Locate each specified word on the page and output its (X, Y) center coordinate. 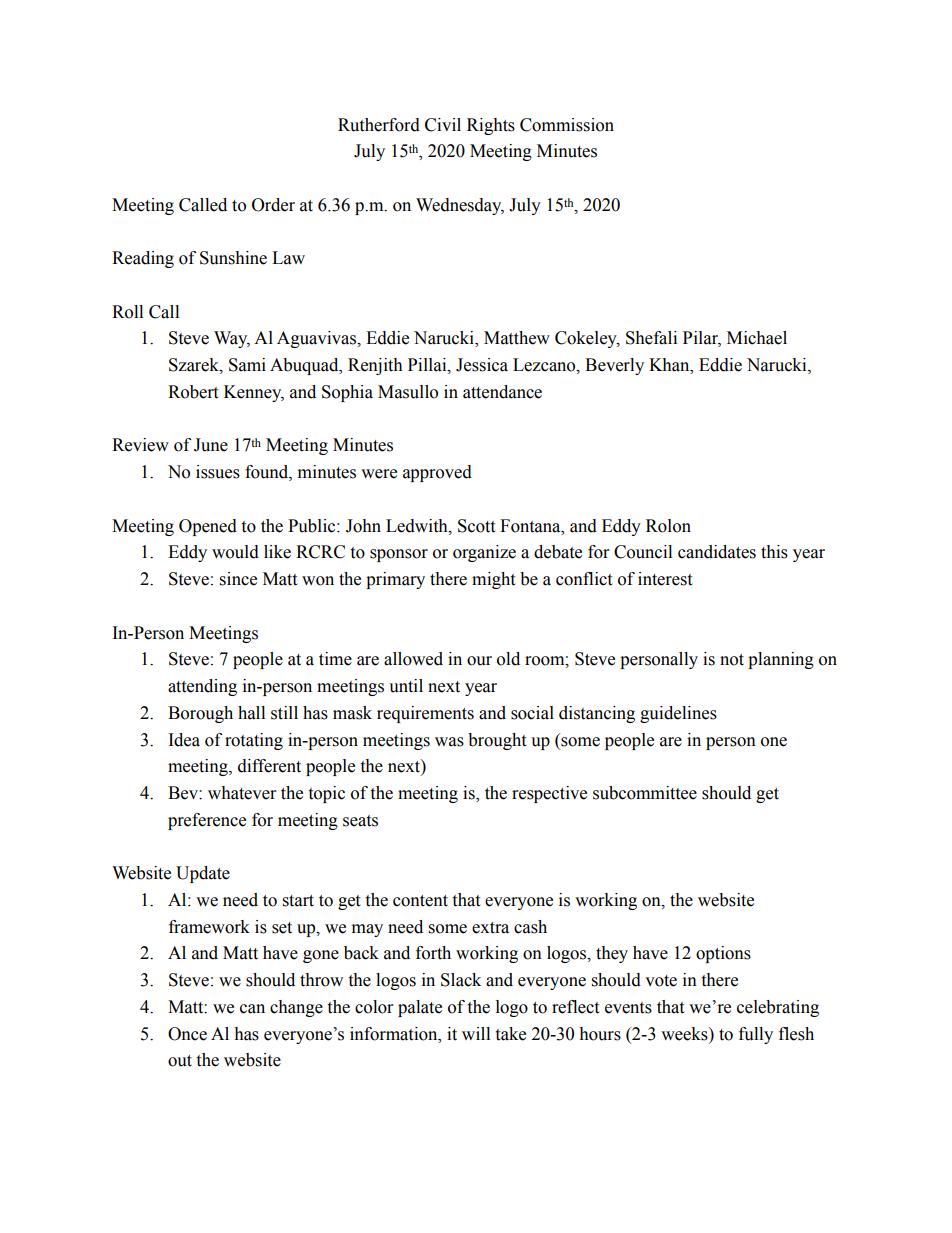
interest (665, 579)
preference (207, 821)
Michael (757, 338)
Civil (443, 125)
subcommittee (645, 793)
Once (187, 1034)
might (493, 580)
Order (273, 205)
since (238, 579)
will (476, 1033)
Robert (193, 392)
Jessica (482, 365)
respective (549, 794)
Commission (567, 125)
